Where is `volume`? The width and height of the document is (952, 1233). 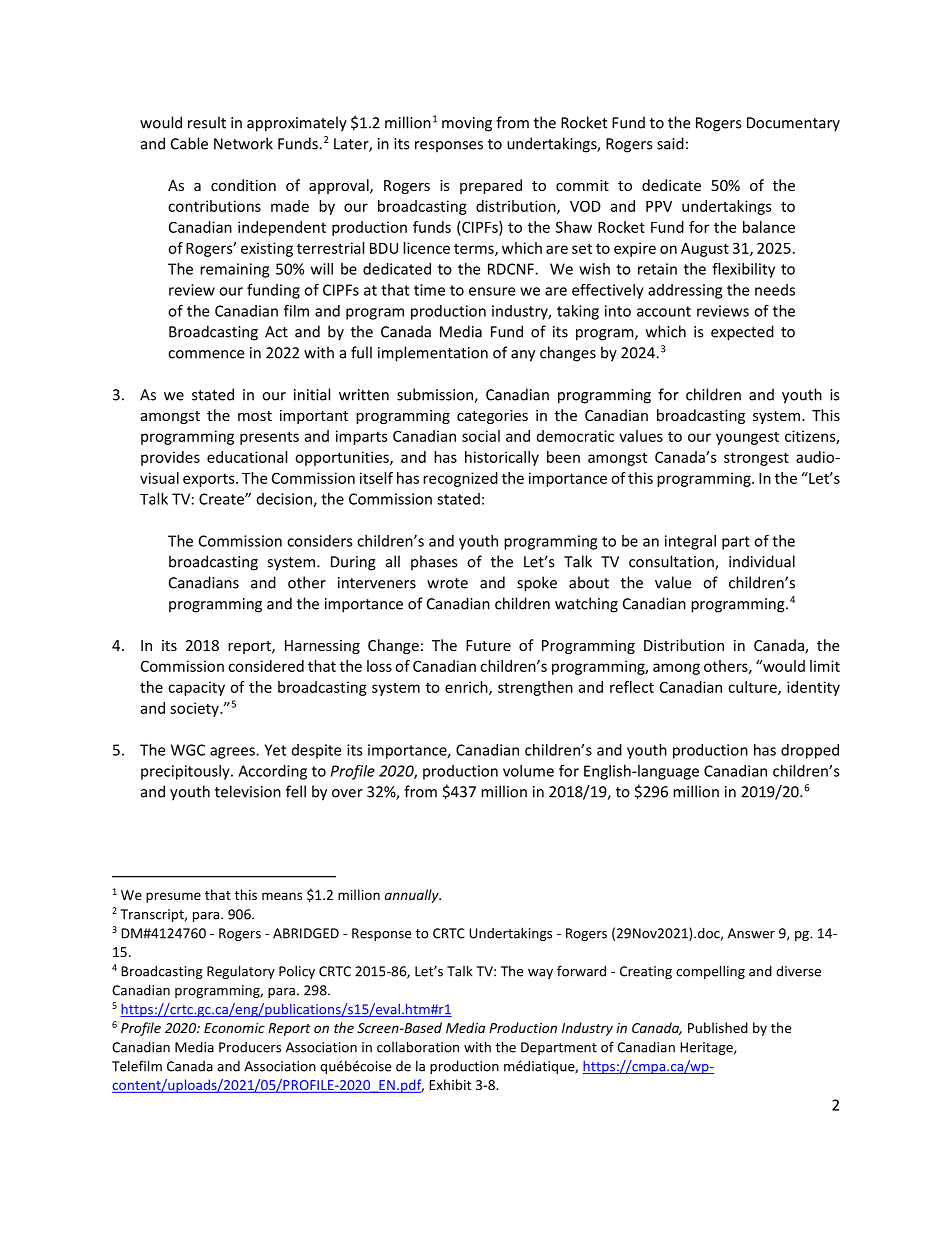 volume is located at coordinates (528, 771).
